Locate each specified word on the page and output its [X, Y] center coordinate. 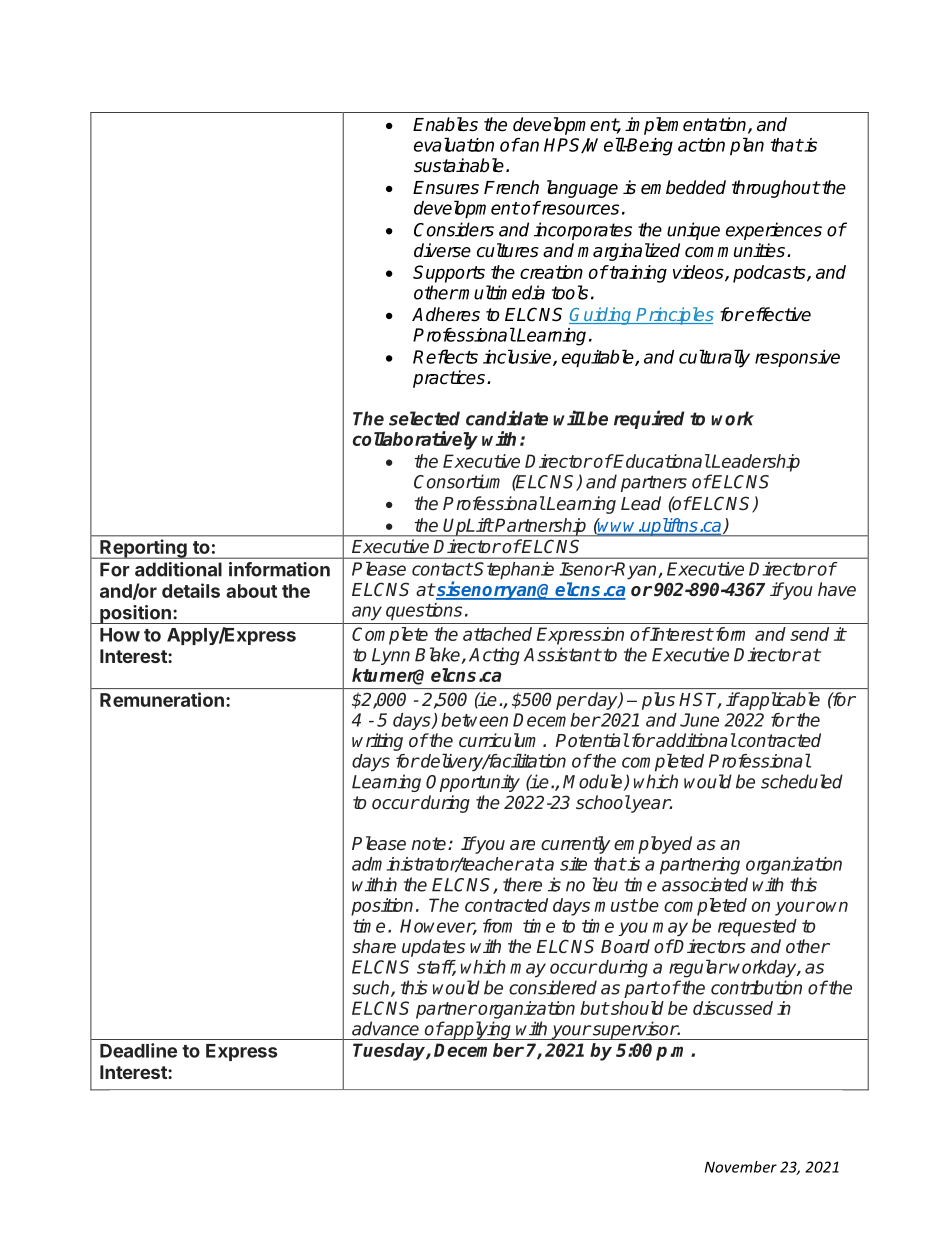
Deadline [138, 1050]
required [649, 419]
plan [747, 146]
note [430, 843]
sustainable [459, 165]
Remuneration [162, 699]
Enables [445, 124]
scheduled [802, 781]
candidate [507, 418]
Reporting [143, 549]
